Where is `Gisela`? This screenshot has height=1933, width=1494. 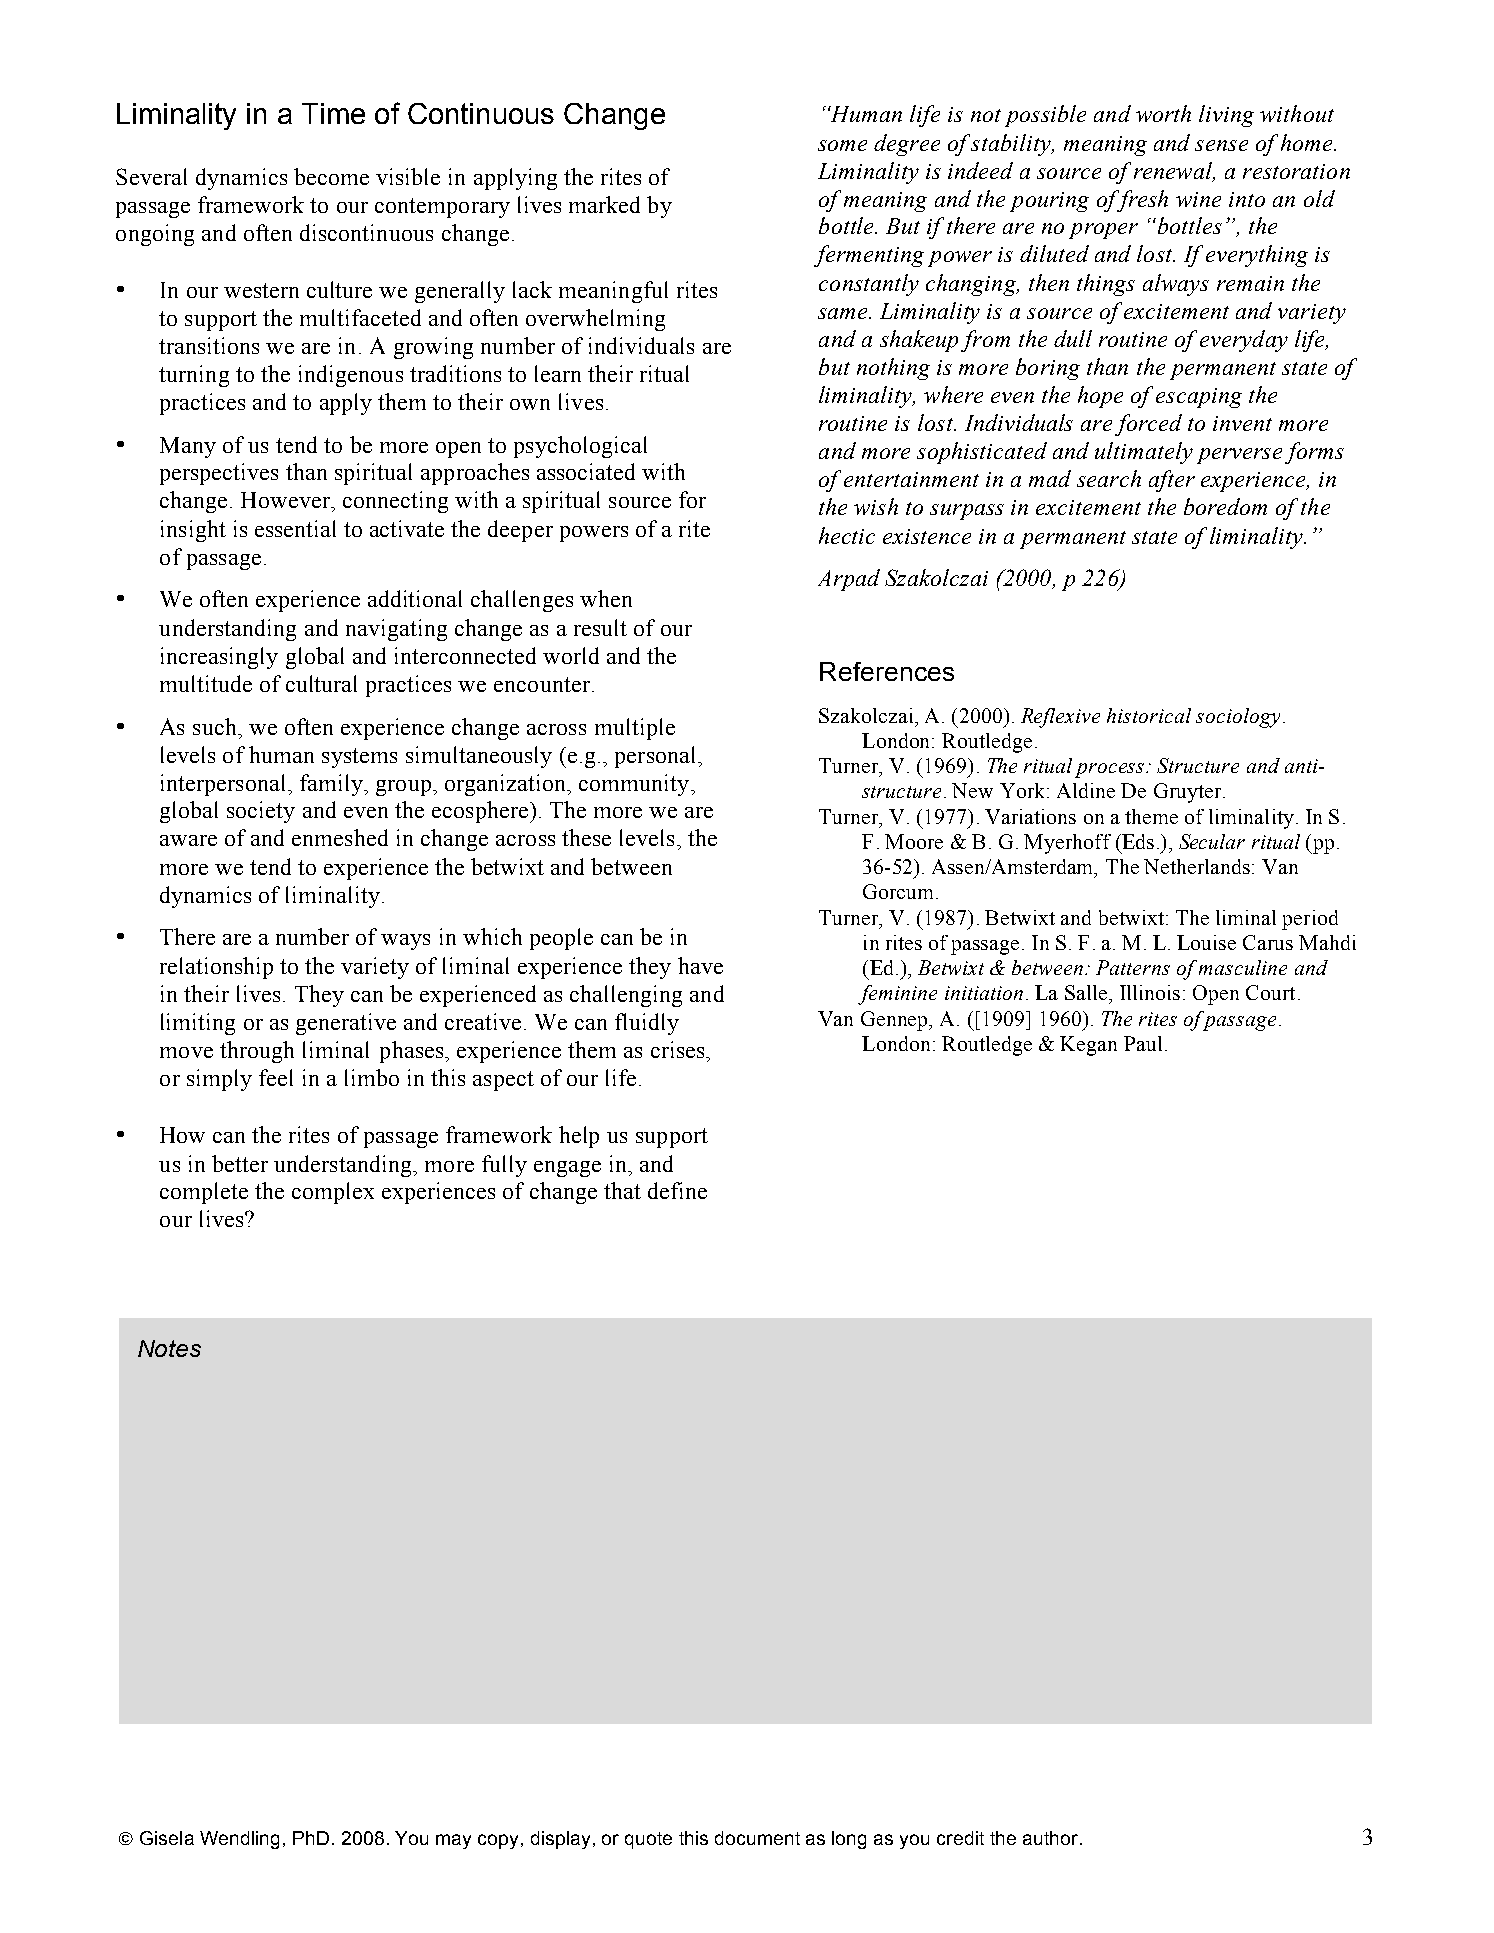
Gisela is located at coordinates (167, 1838).
